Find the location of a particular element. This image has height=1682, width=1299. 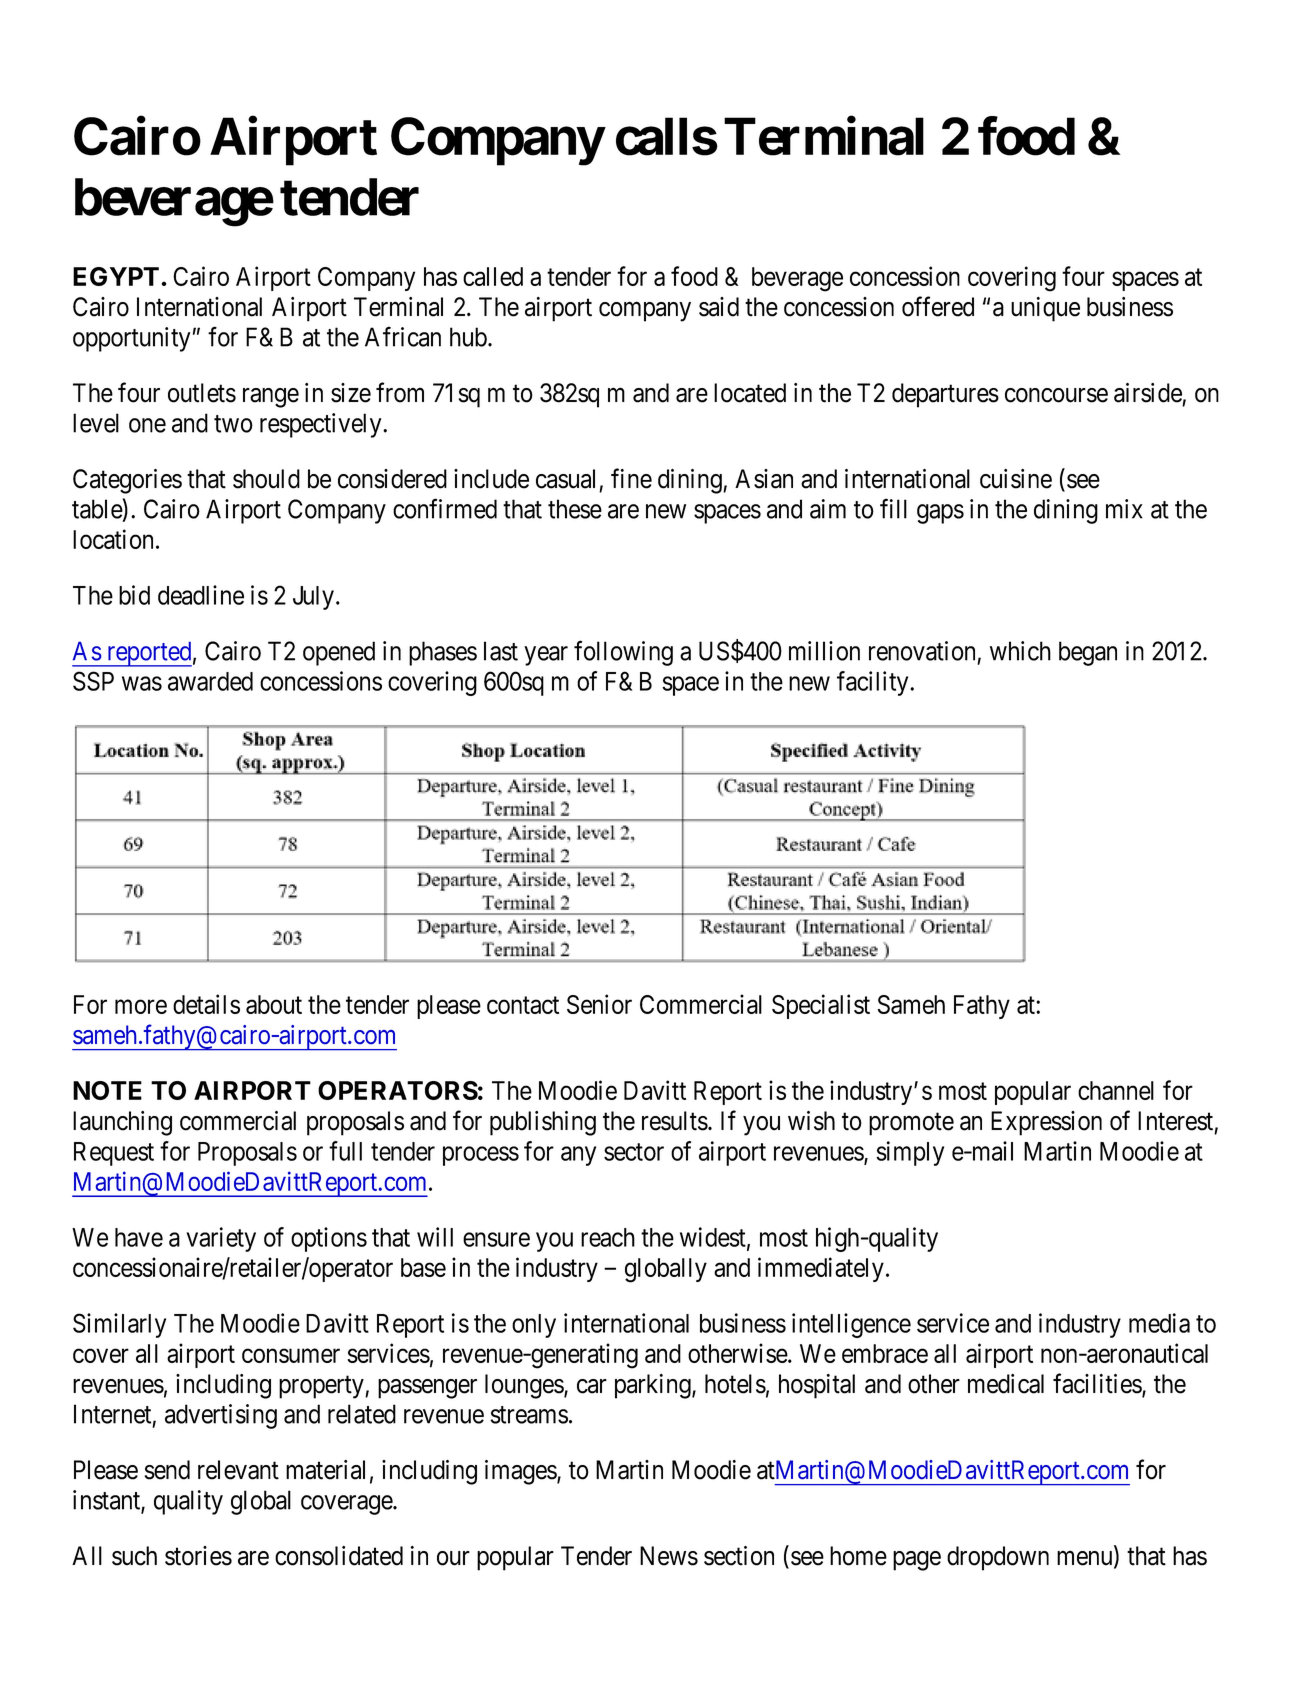

details is located at coordinates (206, 1004).
